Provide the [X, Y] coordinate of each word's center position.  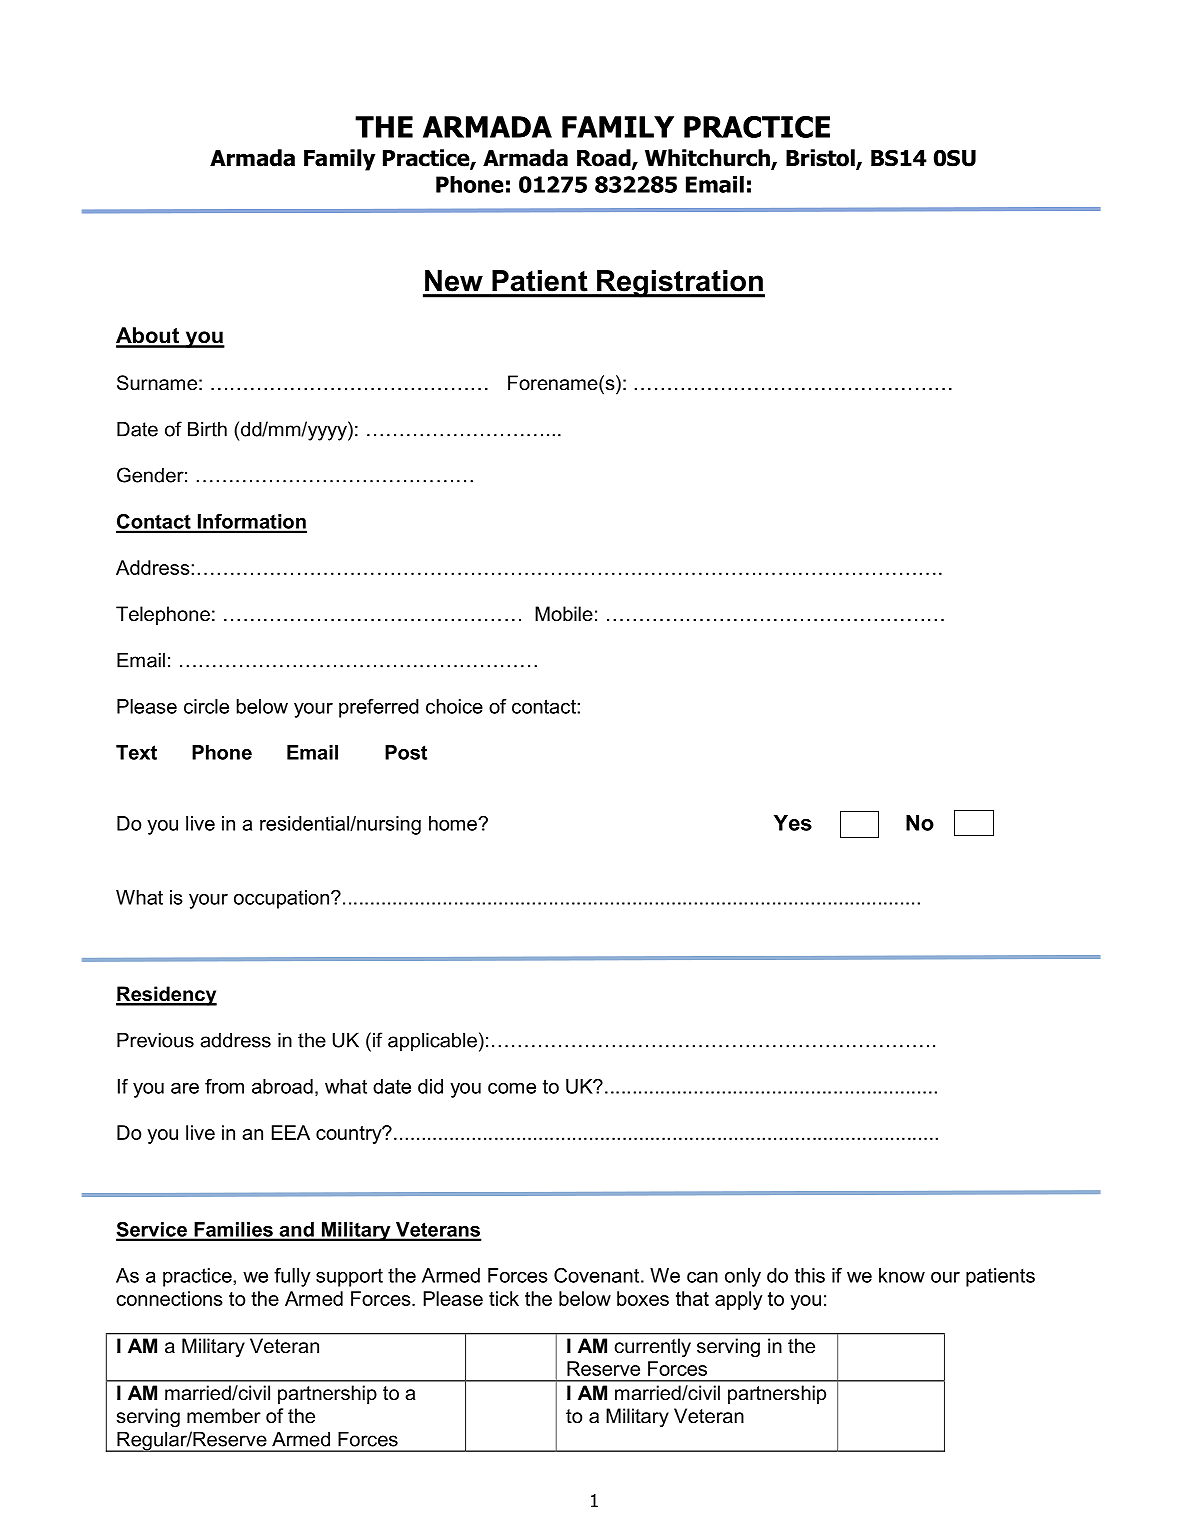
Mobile [564, 614]
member [224, 1416]
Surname [157, 383]
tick [504, 1298]
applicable [432, 1042]
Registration [680, 284]
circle [206, 706]
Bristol [821, 159]
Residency [166, 996]
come [512, 1088]
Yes [793, 823]
